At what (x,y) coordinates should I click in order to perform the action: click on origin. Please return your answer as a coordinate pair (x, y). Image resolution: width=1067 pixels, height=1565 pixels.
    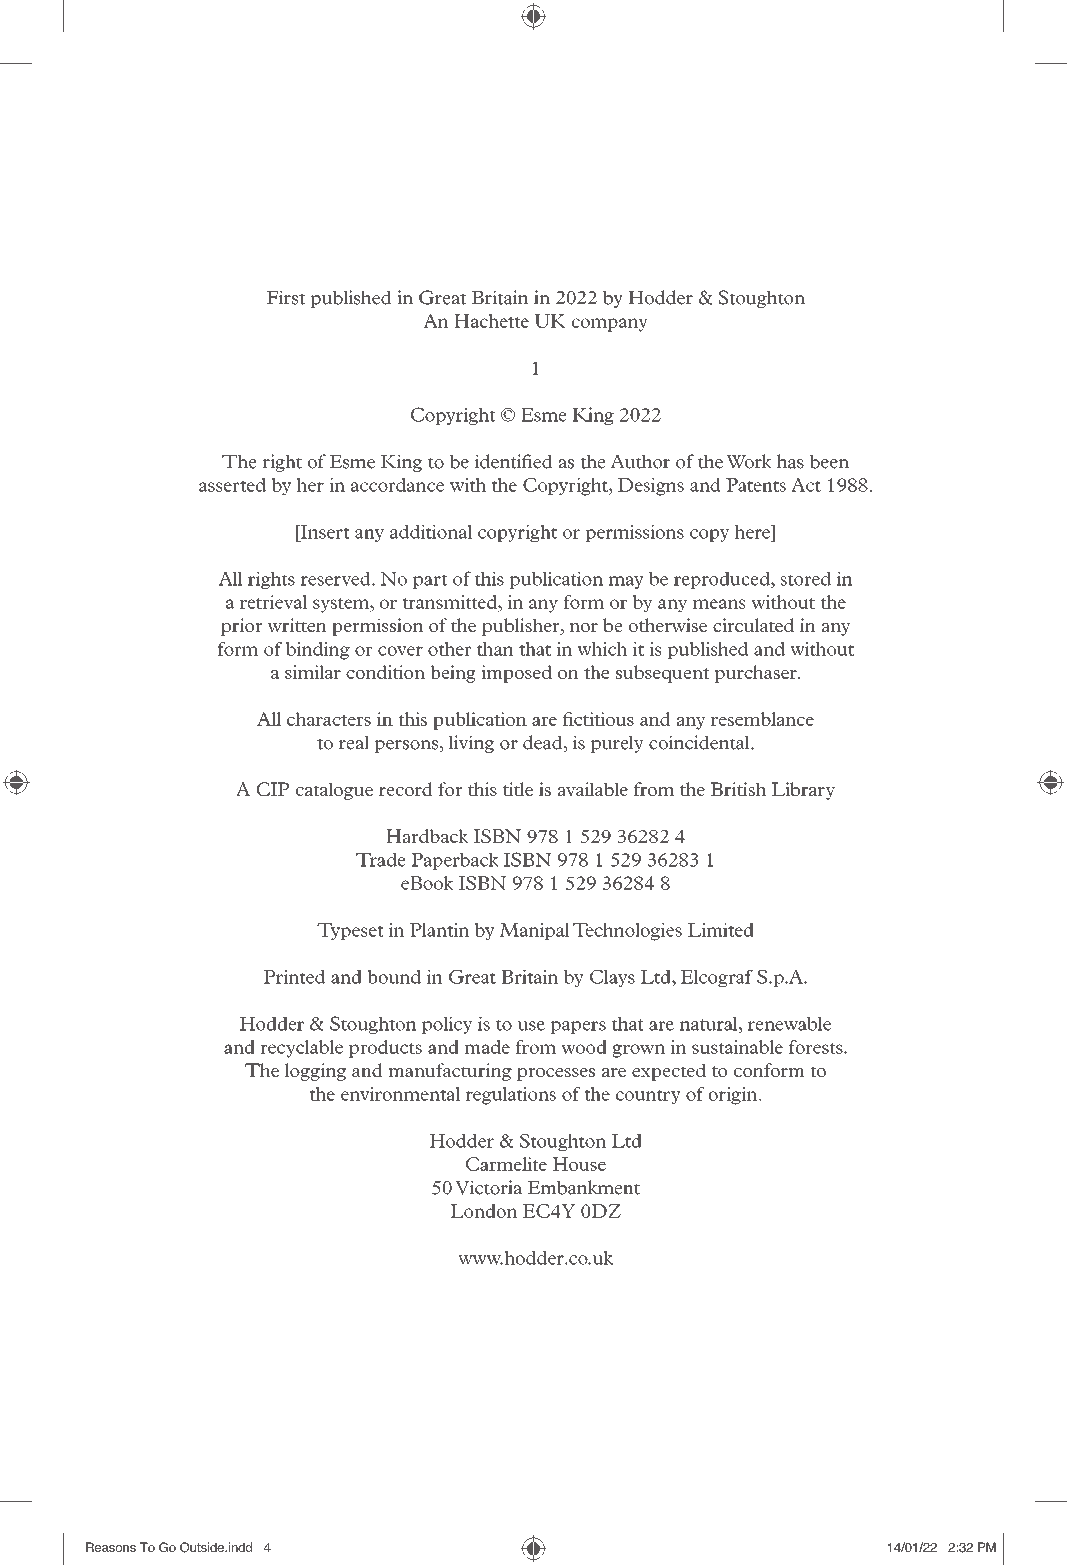
    Looking at the image, I should click on (734, 1096).
